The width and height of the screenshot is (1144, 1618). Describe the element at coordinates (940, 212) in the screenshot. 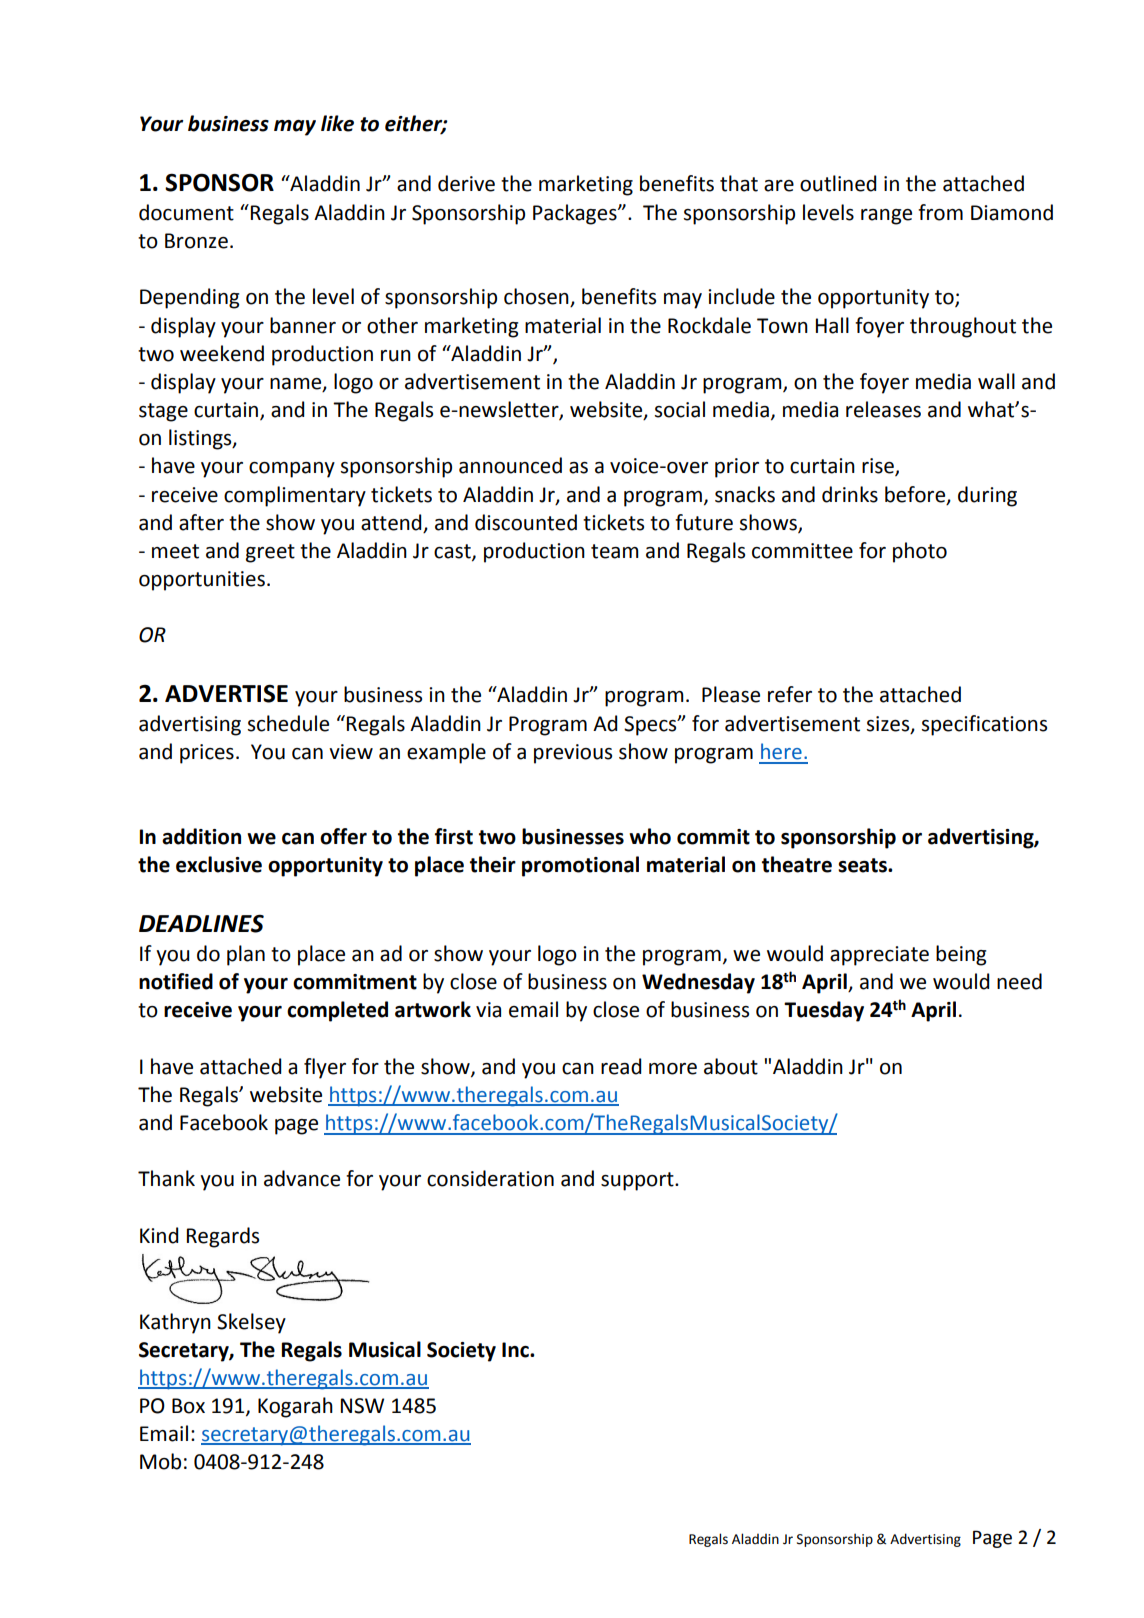

I see `from` at that location.
